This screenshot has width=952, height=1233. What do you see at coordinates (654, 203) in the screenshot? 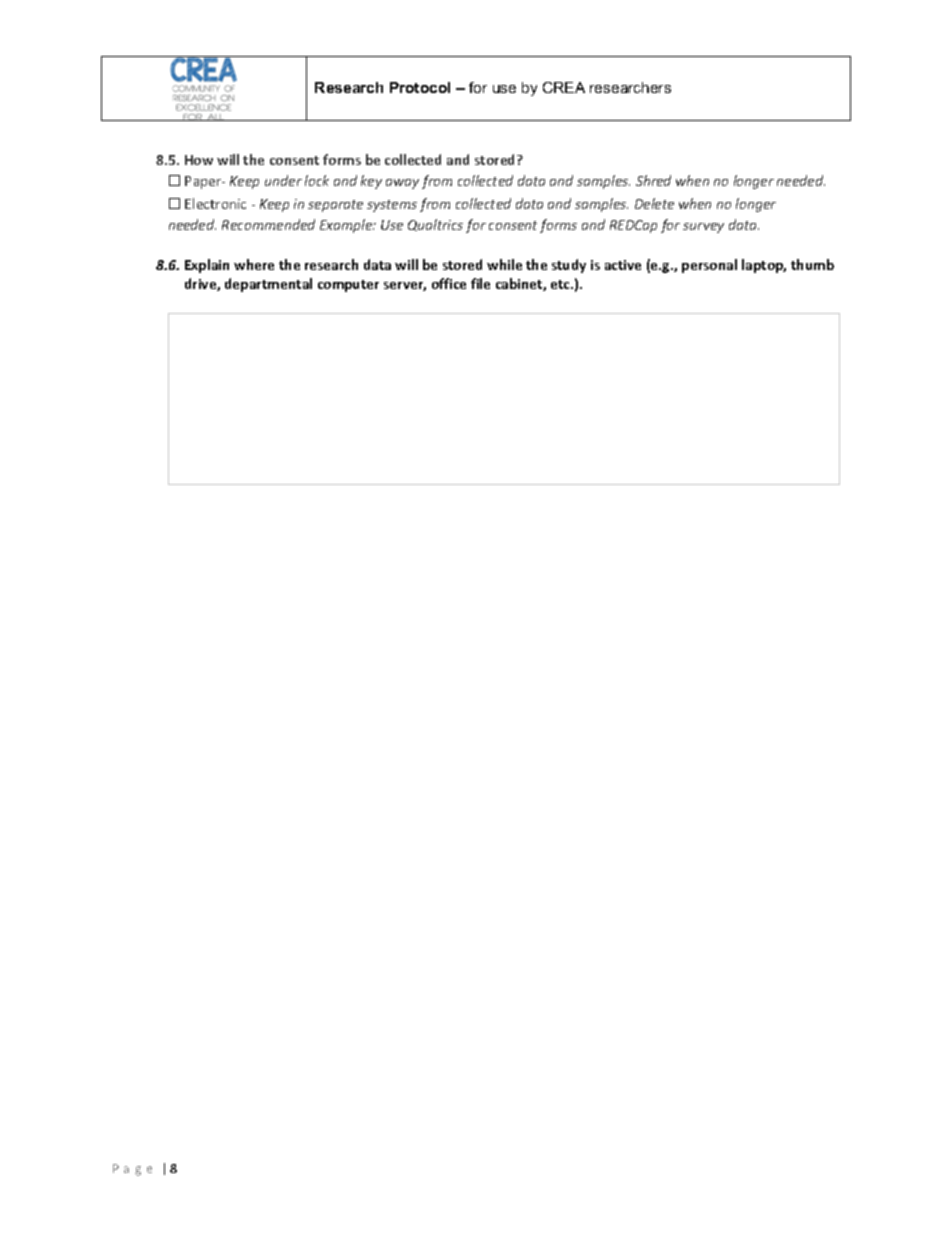
I see `Delete` at bounding box center [654, 203].
